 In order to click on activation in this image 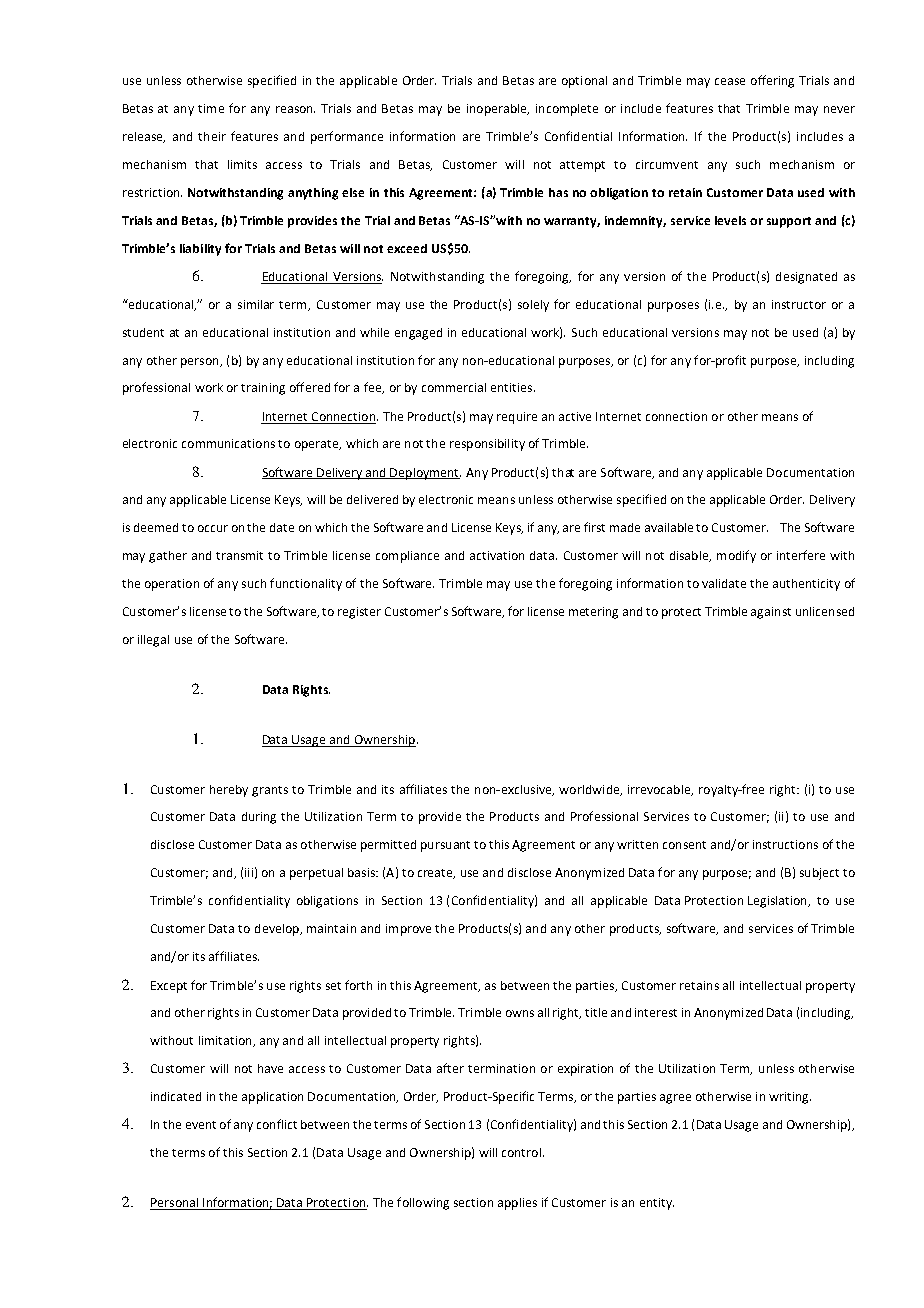, I will do `click(497, 555)`.
